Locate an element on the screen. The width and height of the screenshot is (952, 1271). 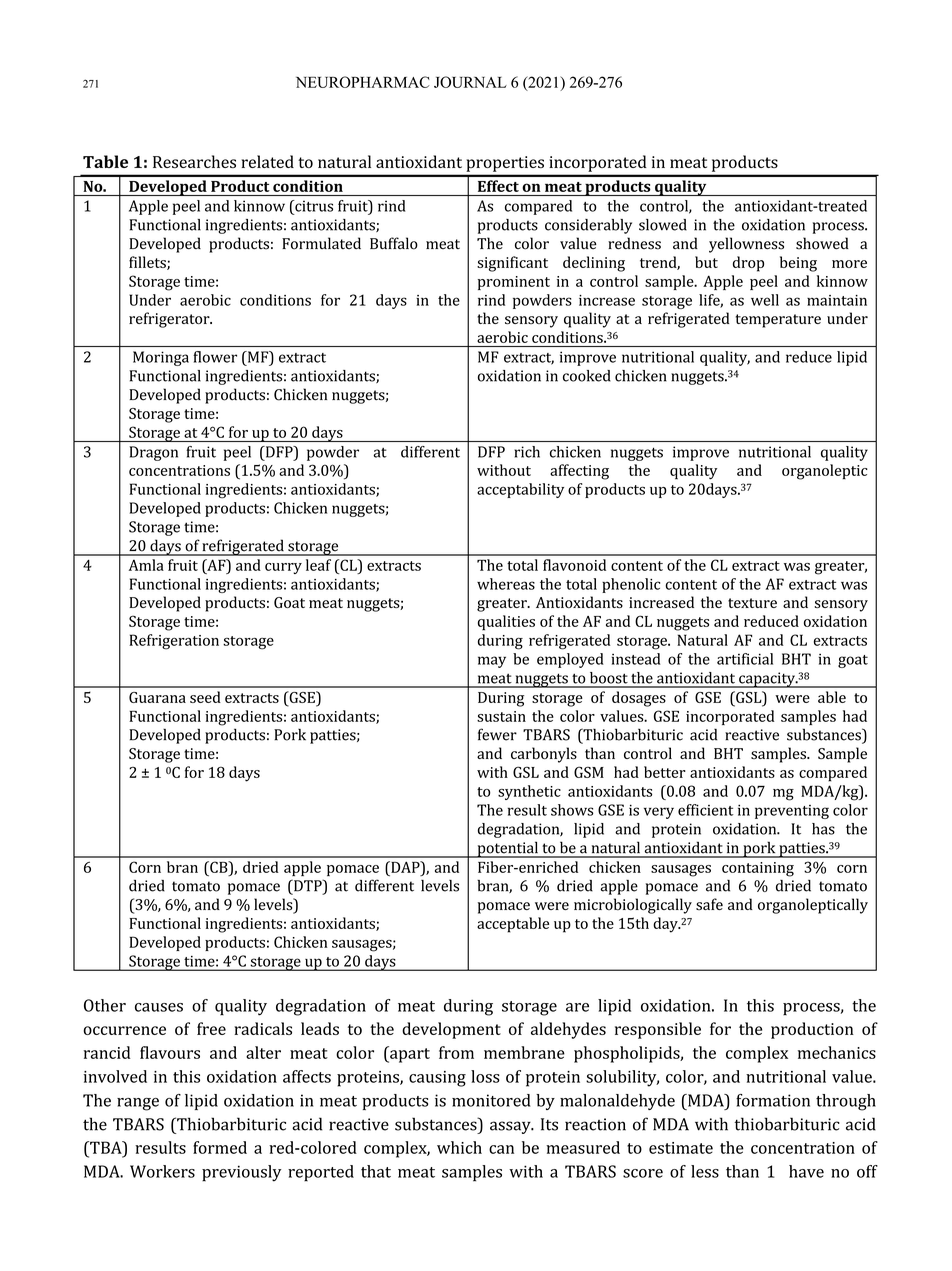
formed is located at coordinates (220, 1147).
